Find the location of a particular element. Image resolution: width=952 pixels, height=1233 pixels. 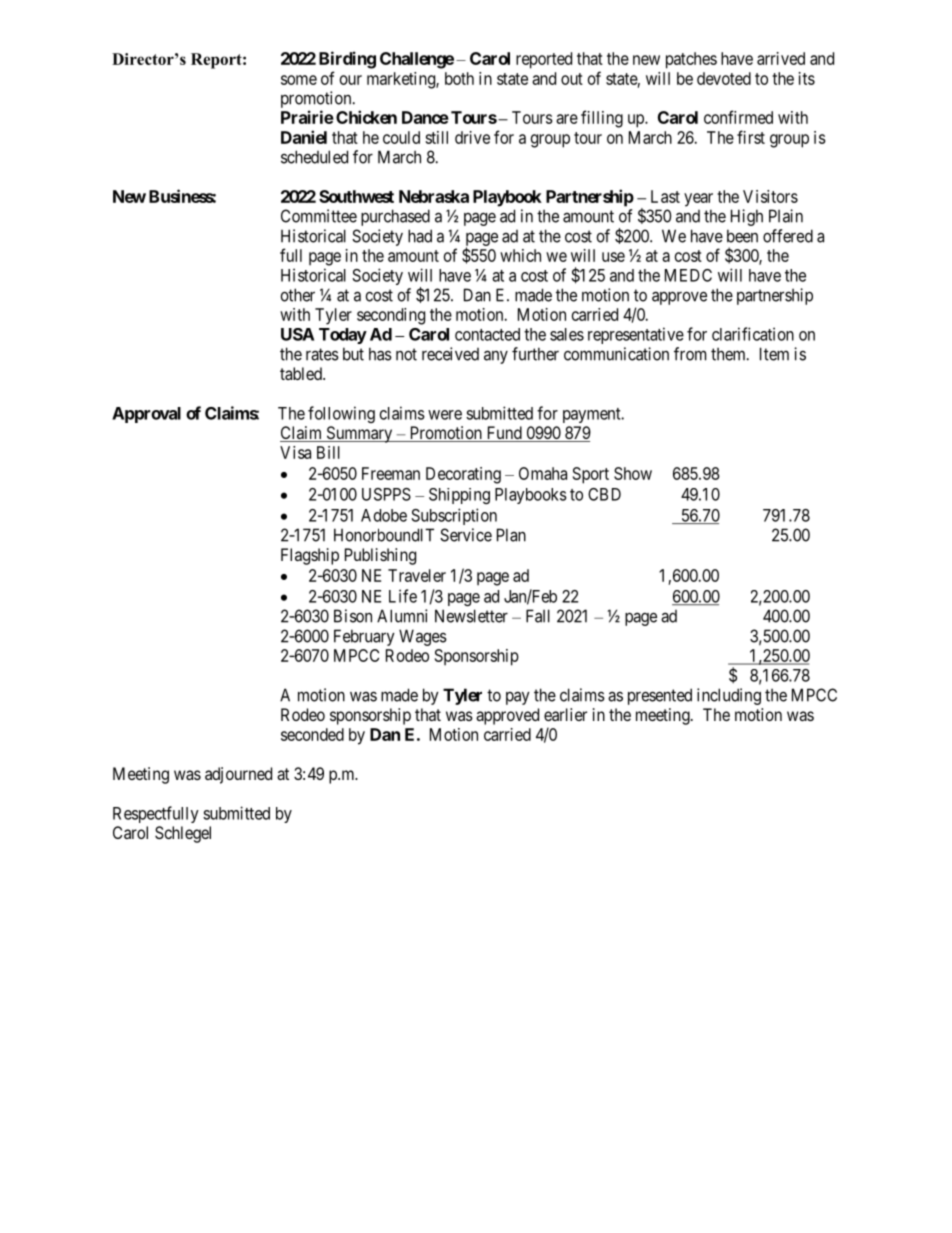

including is located at coordinates (729, 696).
